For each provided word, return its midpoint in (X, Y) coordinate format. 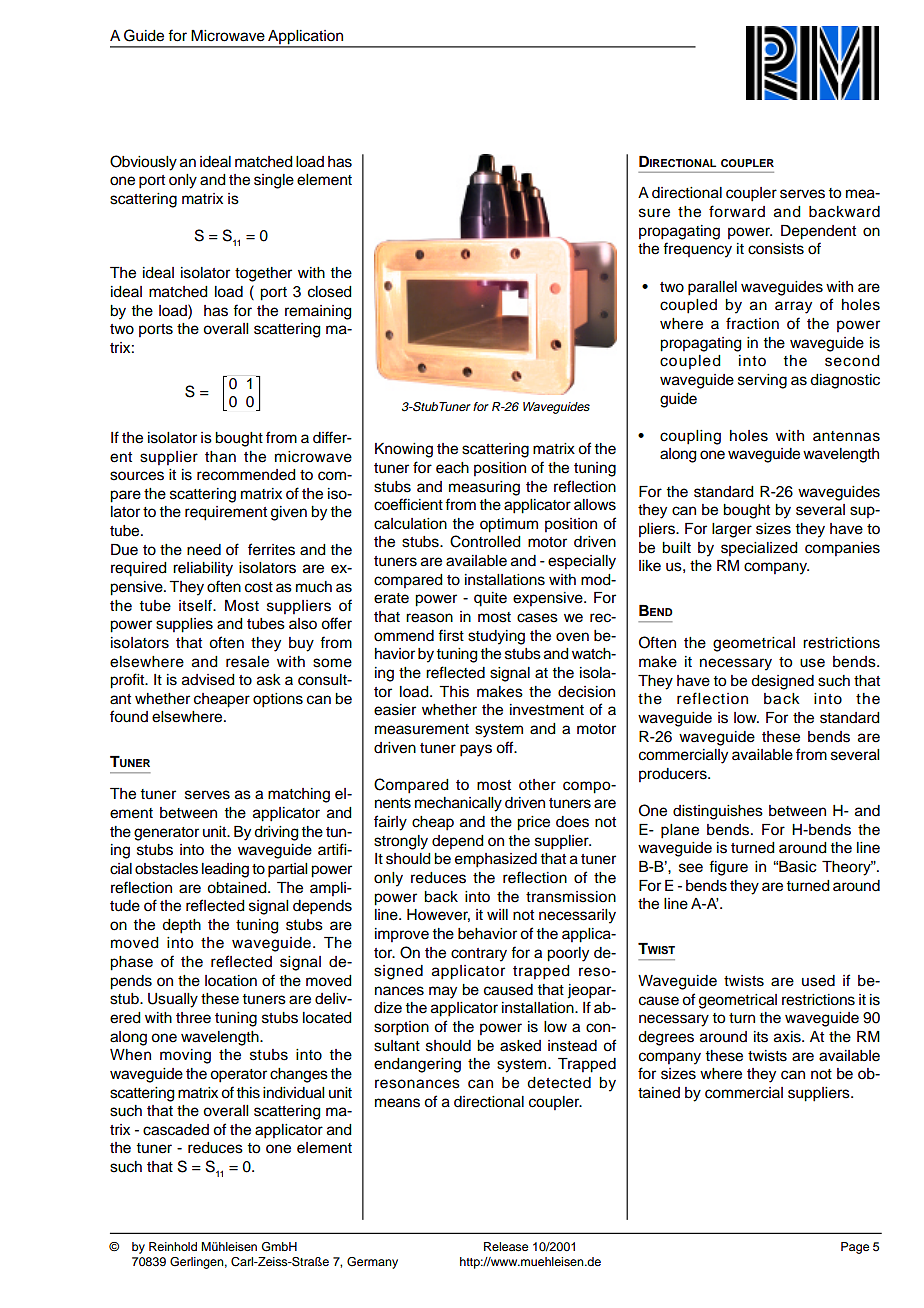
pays (476, 750)
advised (208, 680)
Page (855, 1248)
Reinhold (173, 1246)
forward (737, 211)
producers (674, 775)
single (274, 181)
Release (506, 1246)
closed (330, 292)
